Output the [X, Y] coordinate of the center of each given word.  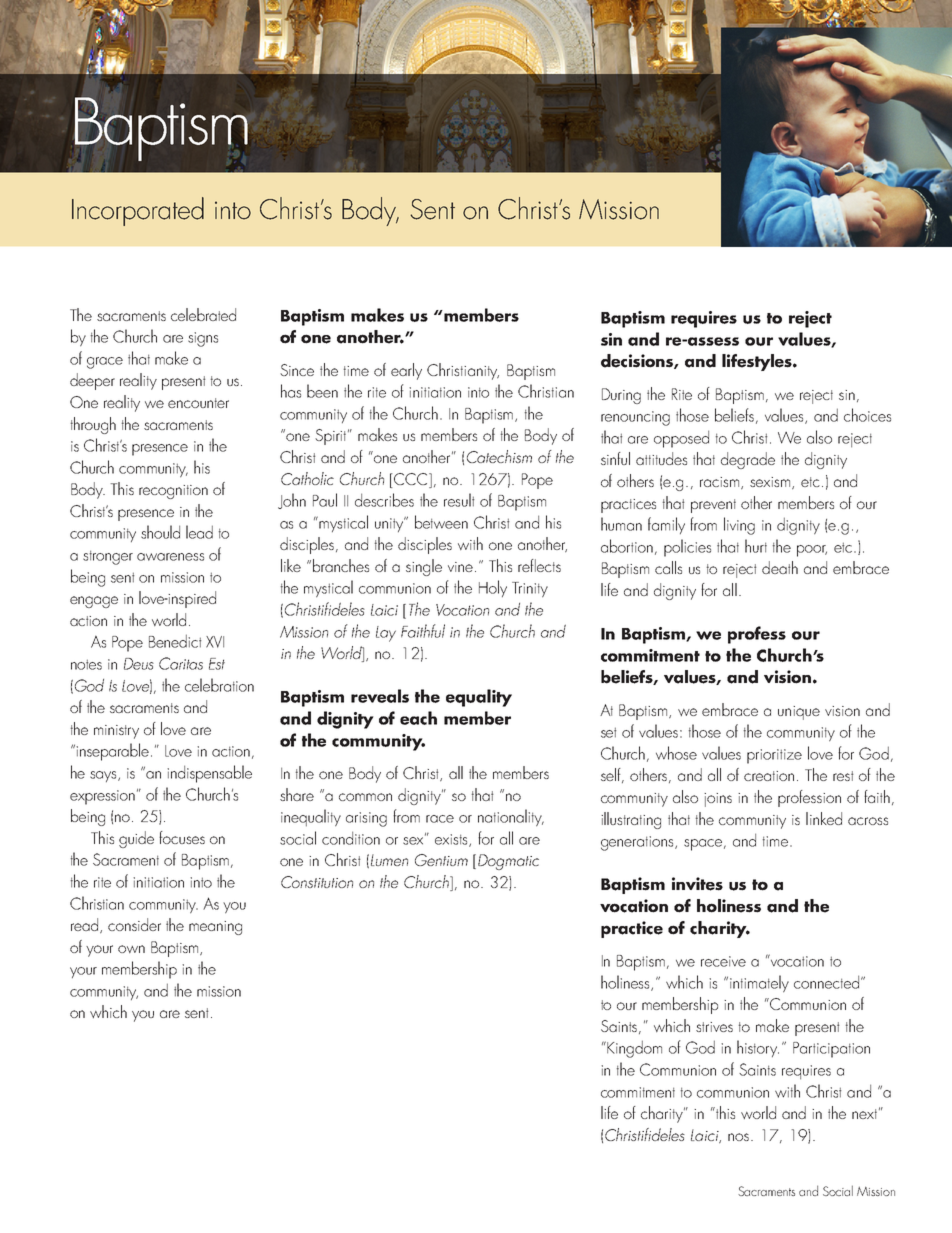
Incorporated [138, 211]
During [621, 396]
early [406, 371]
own [131, 949]
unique [799, 713]
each [418, 718]
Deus [139, 664]
